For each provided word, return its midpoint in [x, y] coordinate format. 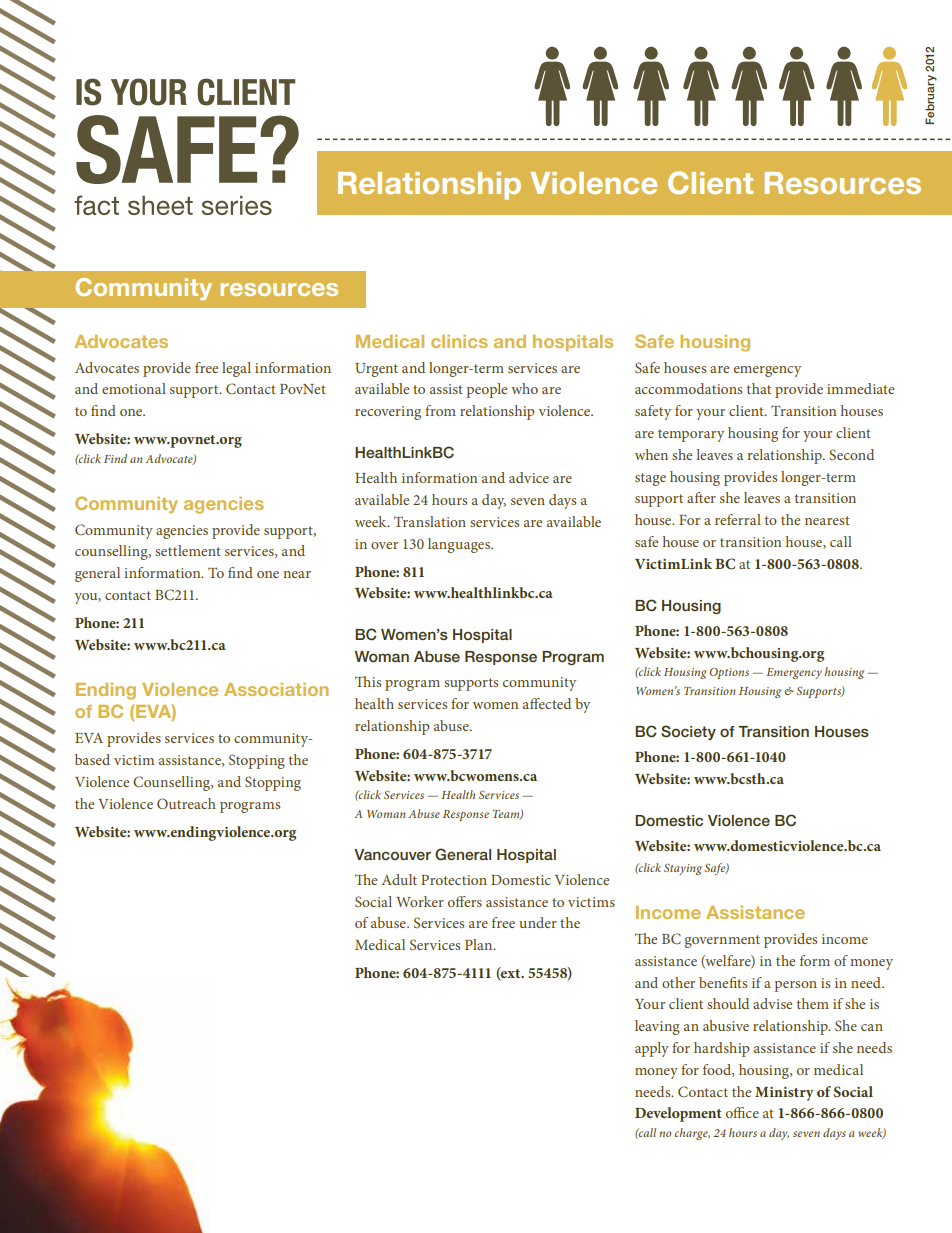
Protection [454, 880]
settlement [188, 550]
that [759, 388]
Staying [683, 869]
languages [460, 545]
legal [236, 369]
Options [729, 673]
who [524, 388]
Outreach [186, 803]
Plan [480, 944]
